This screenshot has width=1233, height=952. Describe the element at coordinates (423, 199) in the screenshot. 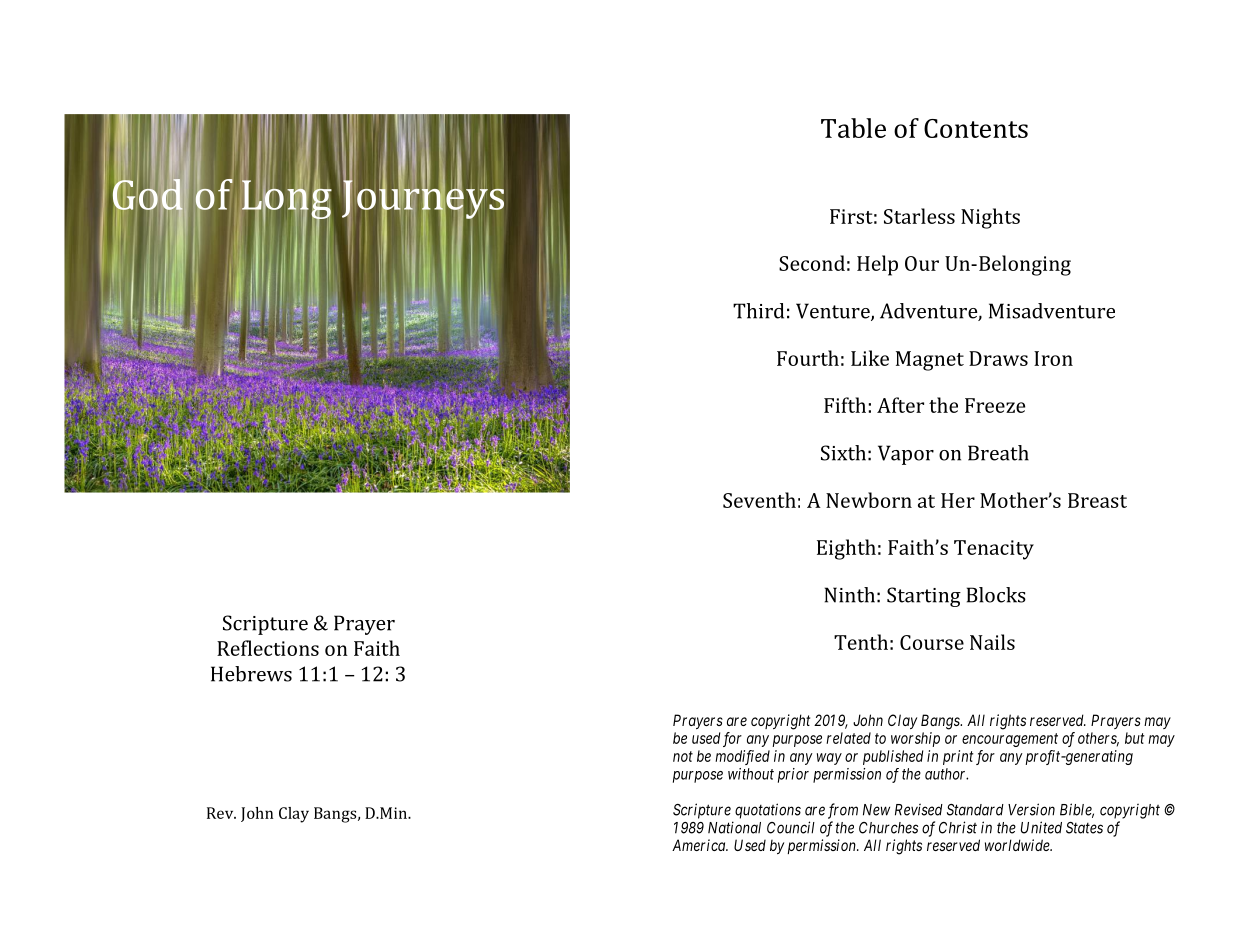

I see `Journeys` at that location.
